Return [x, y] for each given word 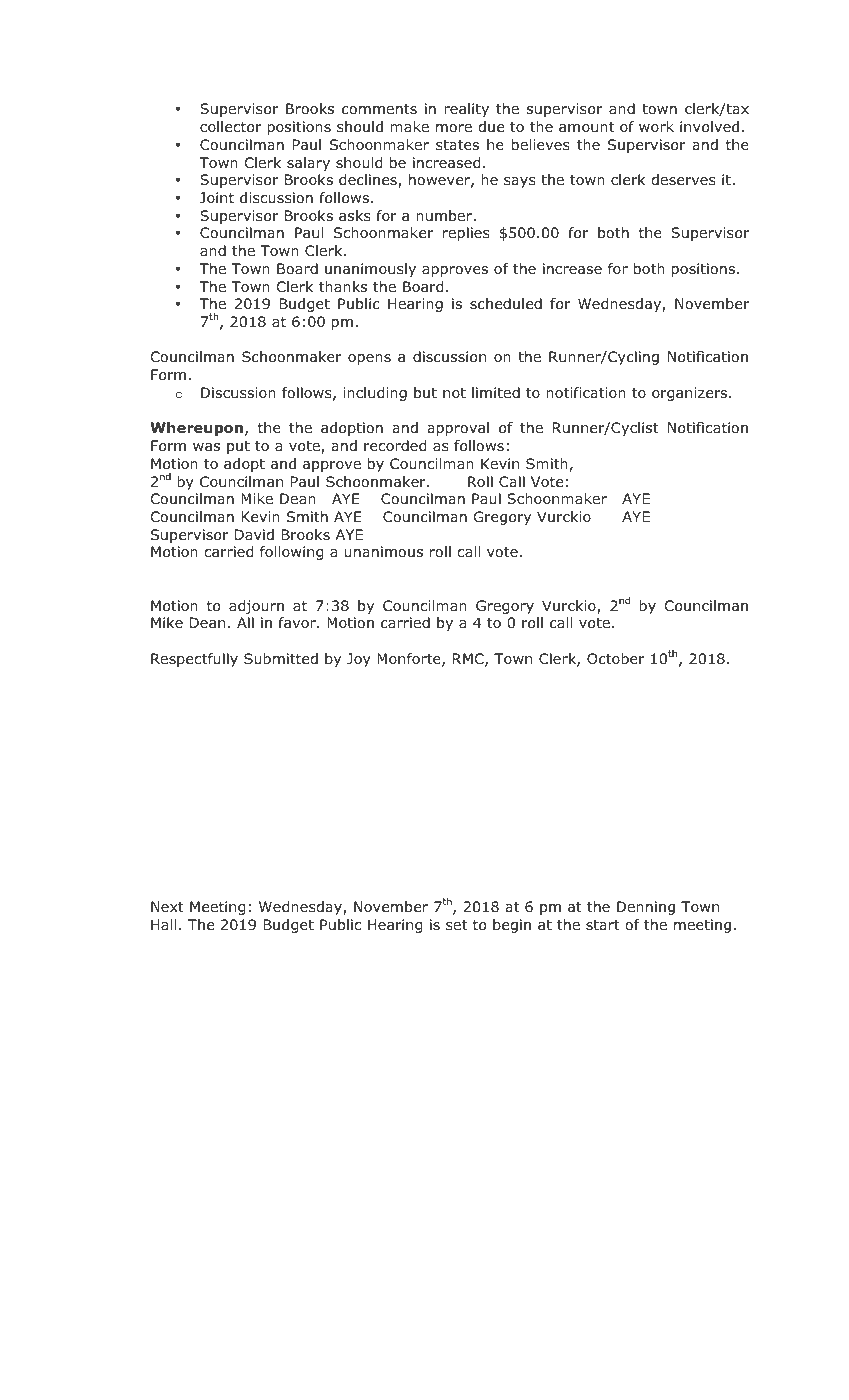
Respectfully [194, 660]
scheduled [506, 304]
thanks [343, 286]
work [656, 126]
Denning [646, 908]
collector [230, 127]
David [254, 534]
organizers [691, 394]
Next [167, 906]
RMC [469, 660]
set [456, 925]
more [454, 128]
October [616, 659]
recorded [395, 446]
